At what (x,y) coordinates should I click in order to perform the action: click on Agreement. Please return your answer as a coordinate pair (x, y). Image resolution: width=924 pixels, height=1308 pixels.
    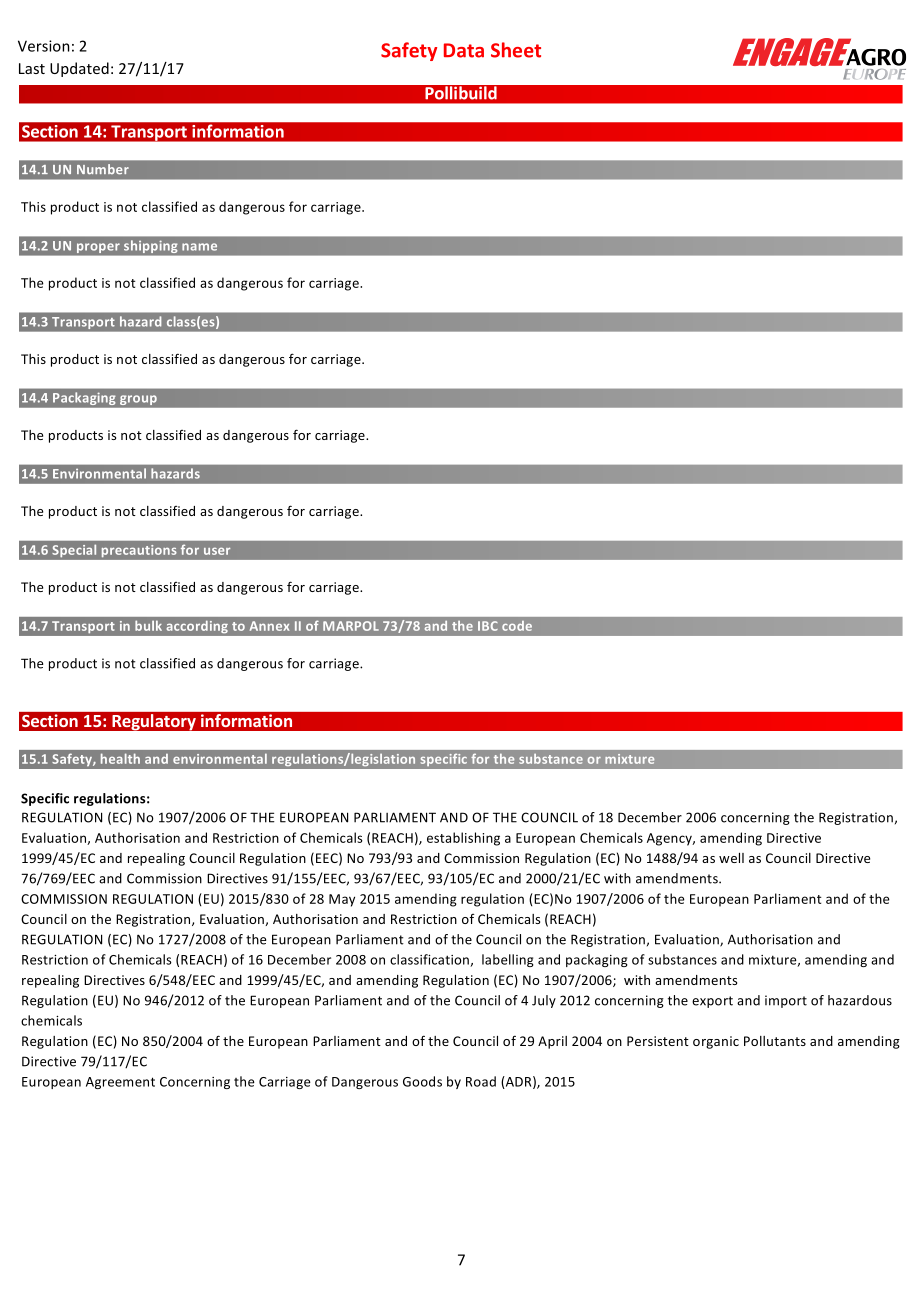
    Looking at the image, I should click on (120, 1083).
